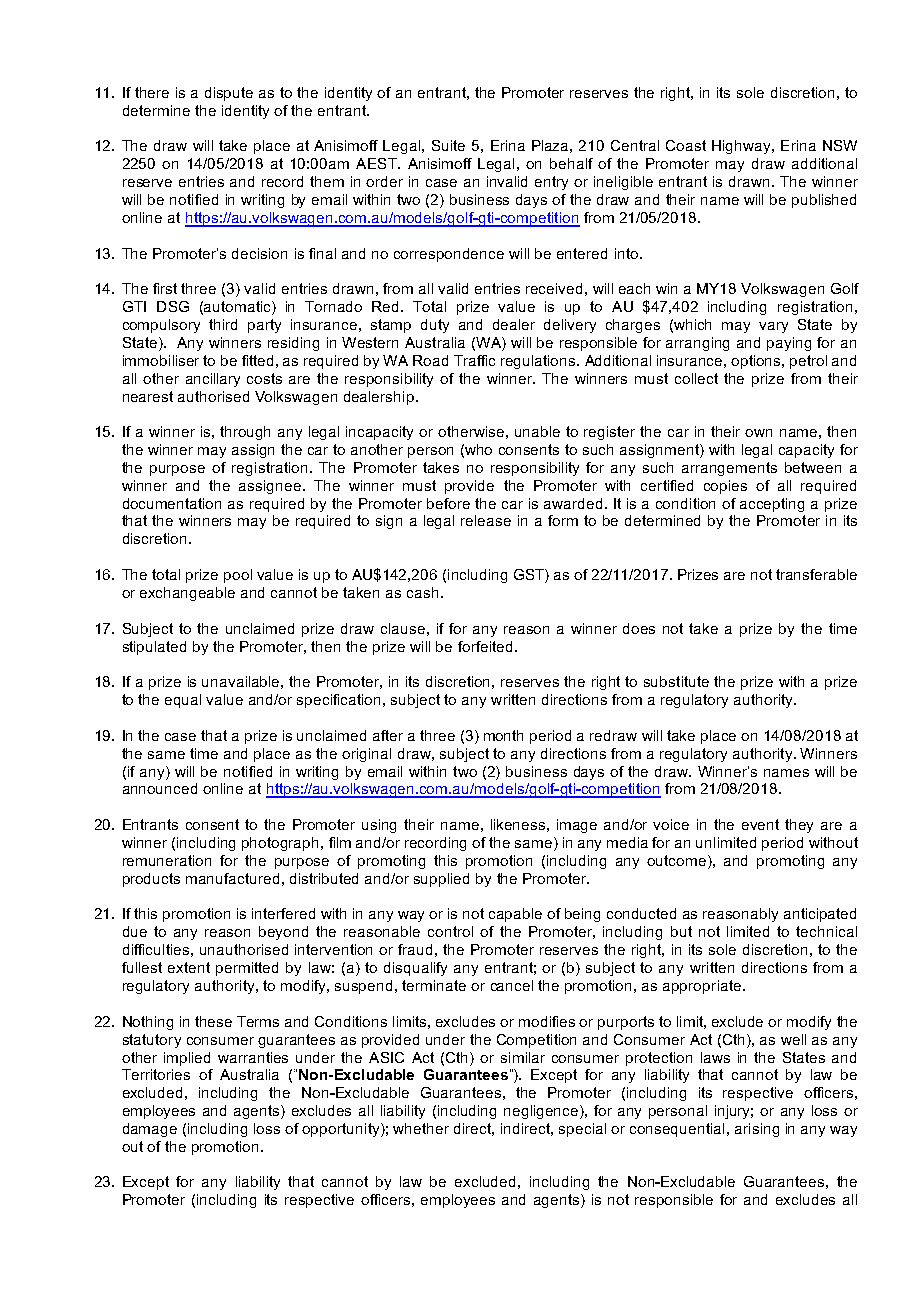 The image size is (924, 1308). Describe the element at coordinates (448, 145) in the image. I see `Suite` at that location.
